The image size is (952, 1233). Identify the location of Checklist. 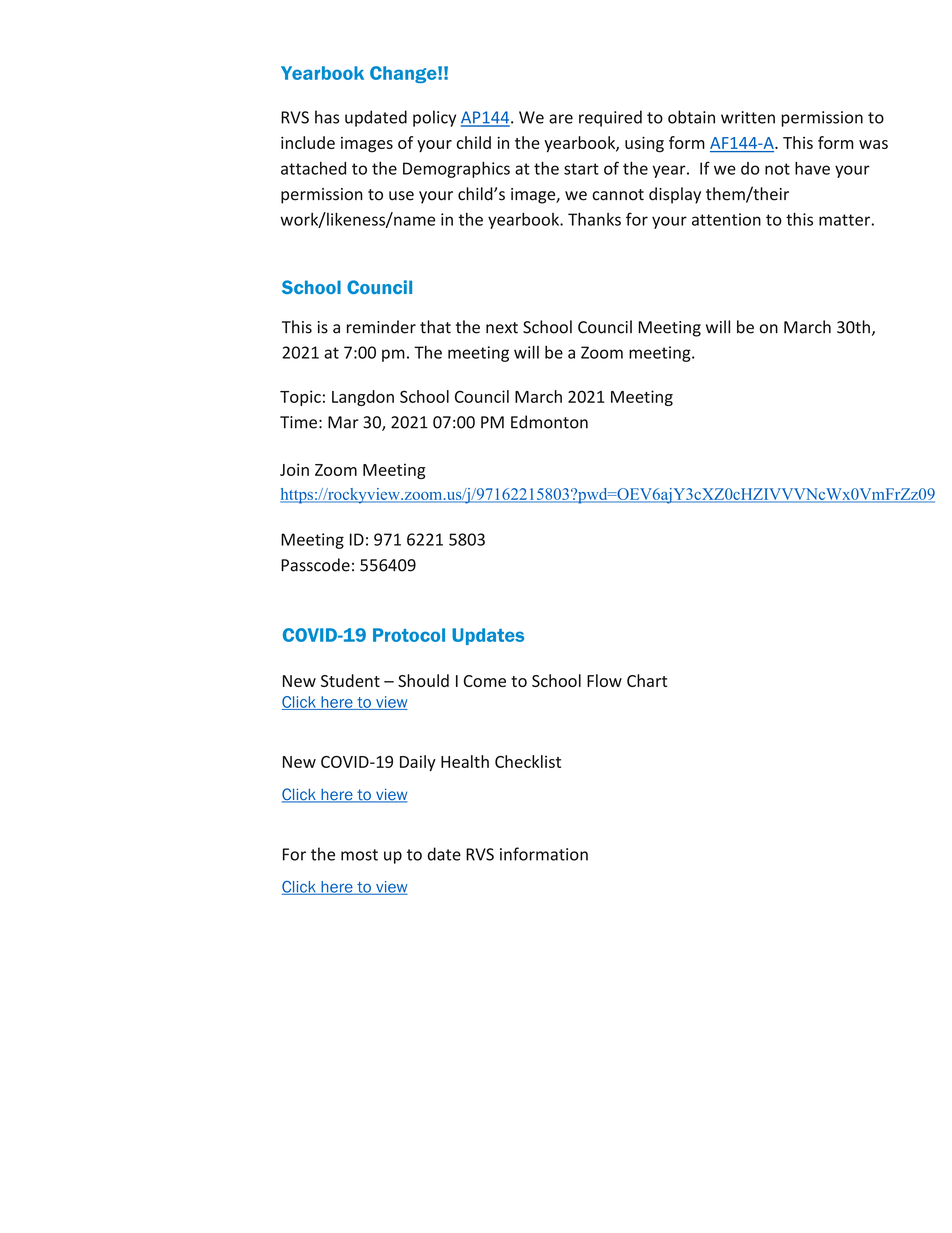
(528, 761).
